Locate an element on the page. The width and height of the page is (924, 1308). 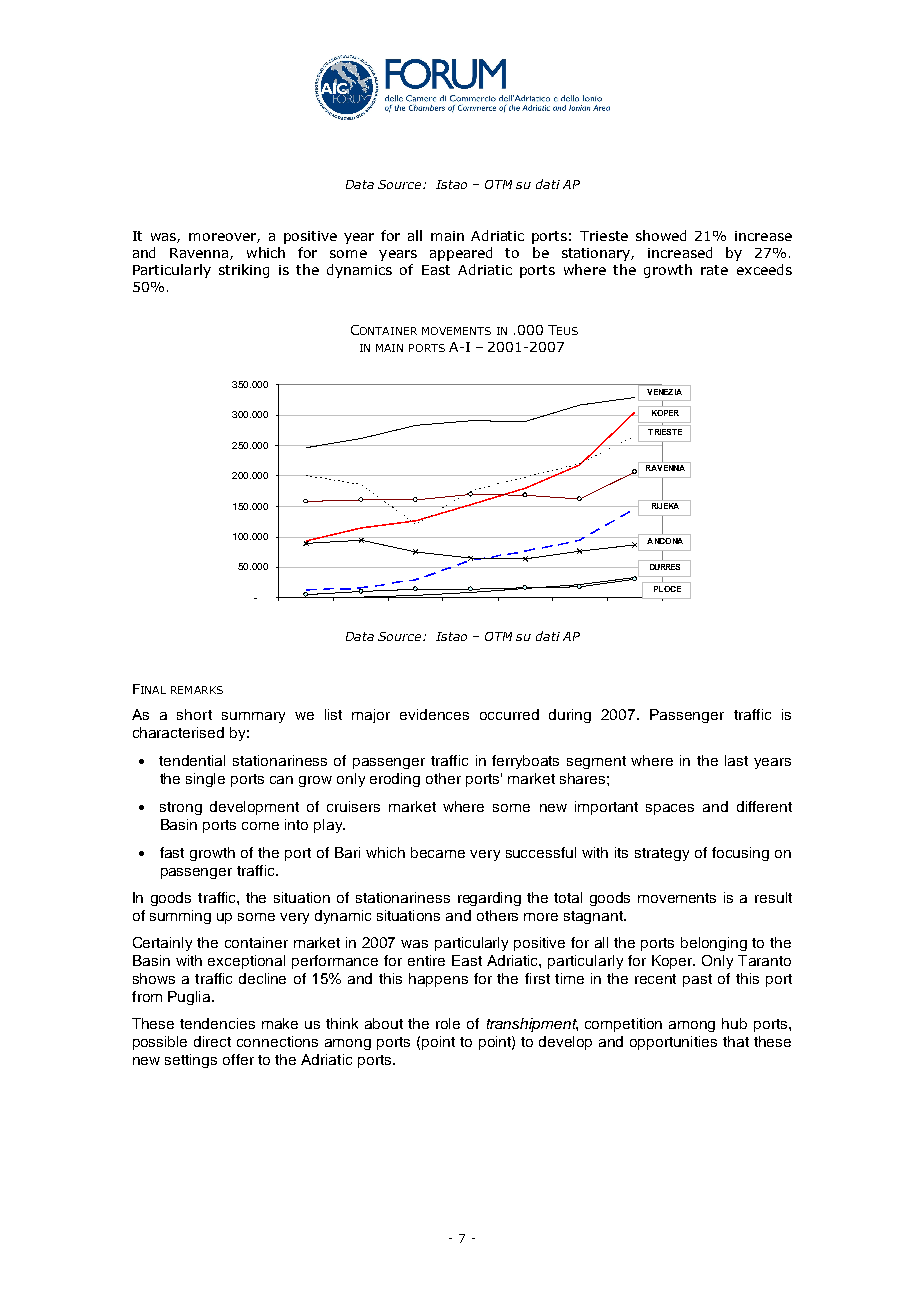
direct is located at coordinates (212, 1041).
